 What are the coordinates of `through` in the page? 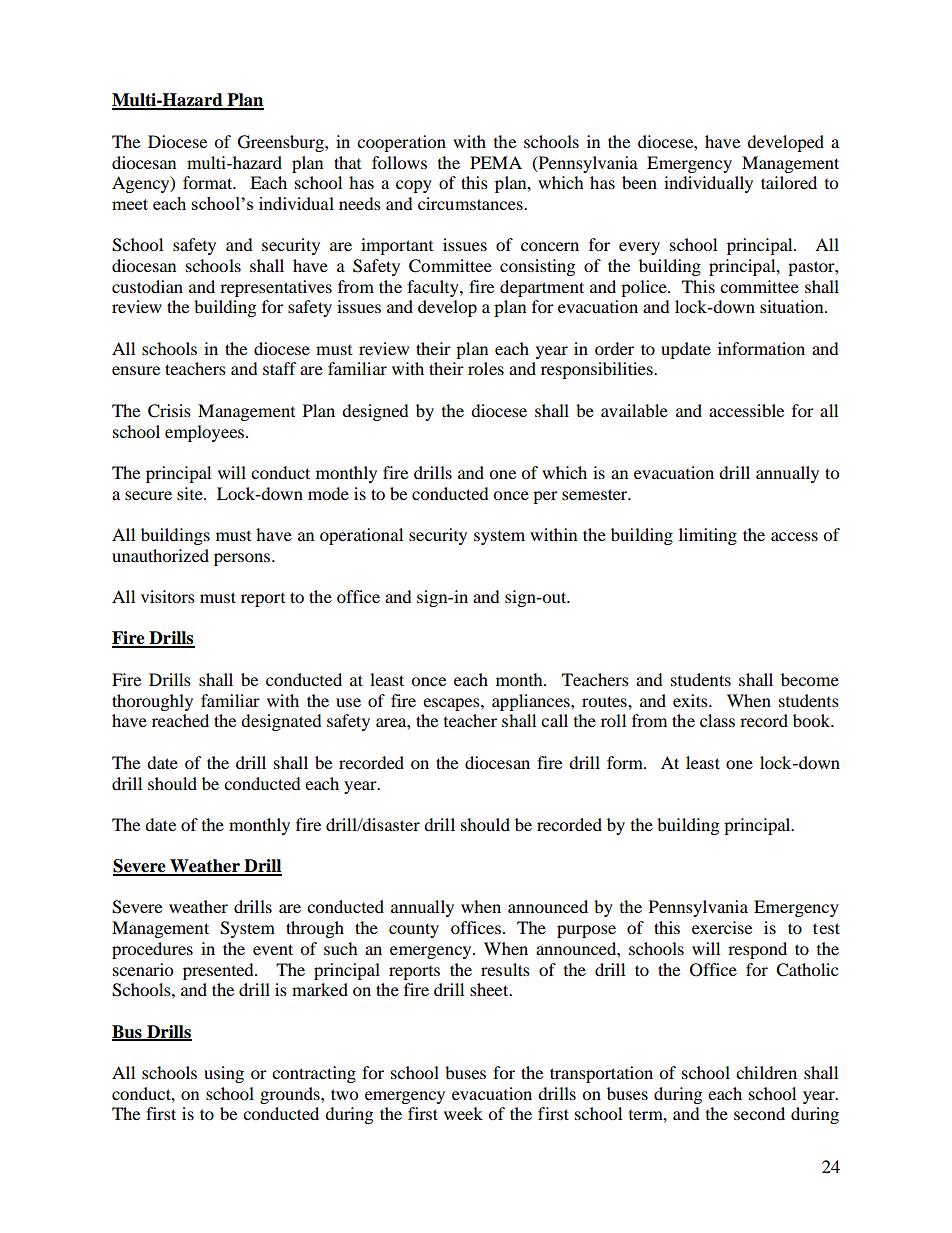 It's located at (315, 929).
